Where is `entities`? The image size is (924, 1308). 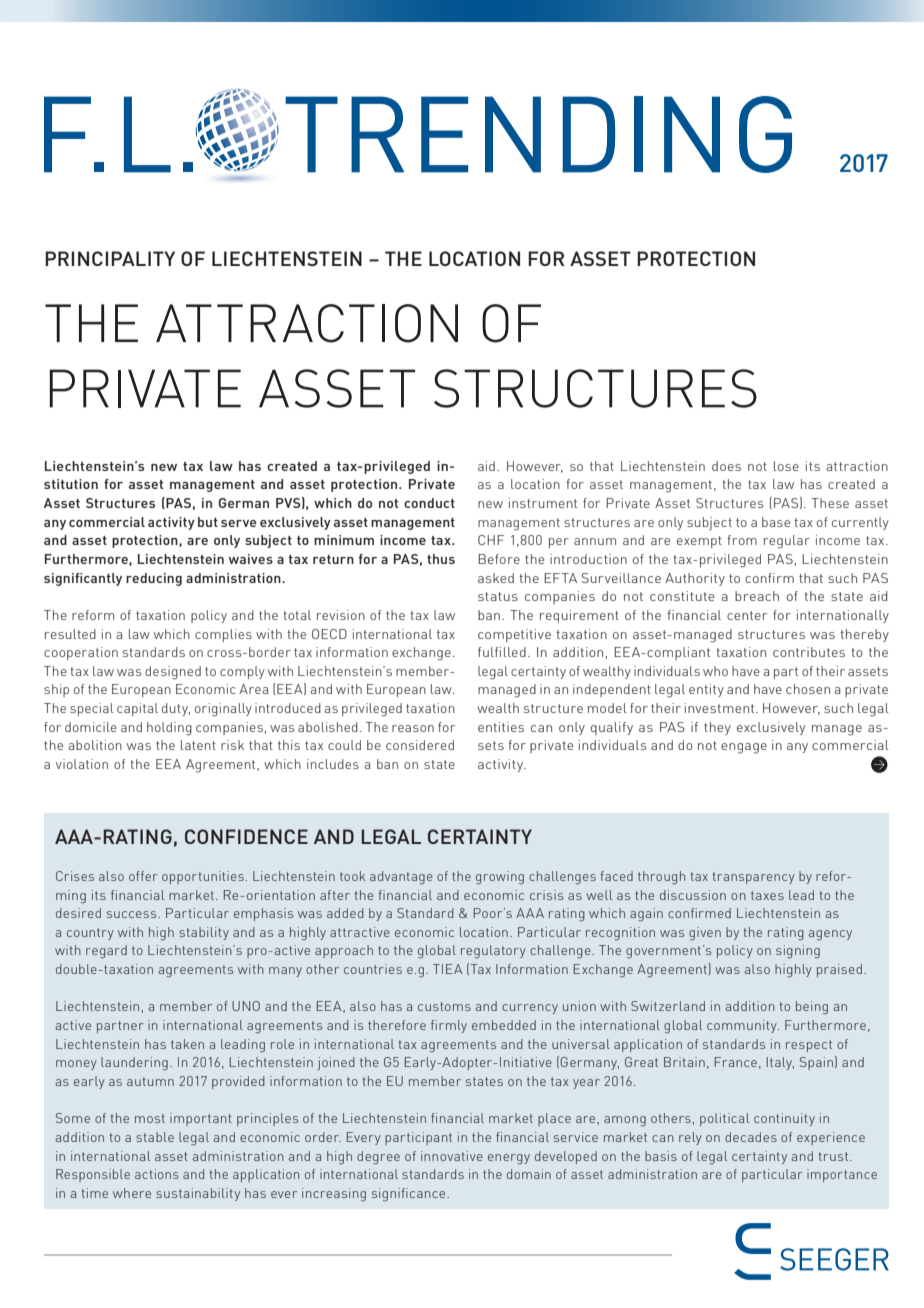 entities is located at coordinates (501, 727).
